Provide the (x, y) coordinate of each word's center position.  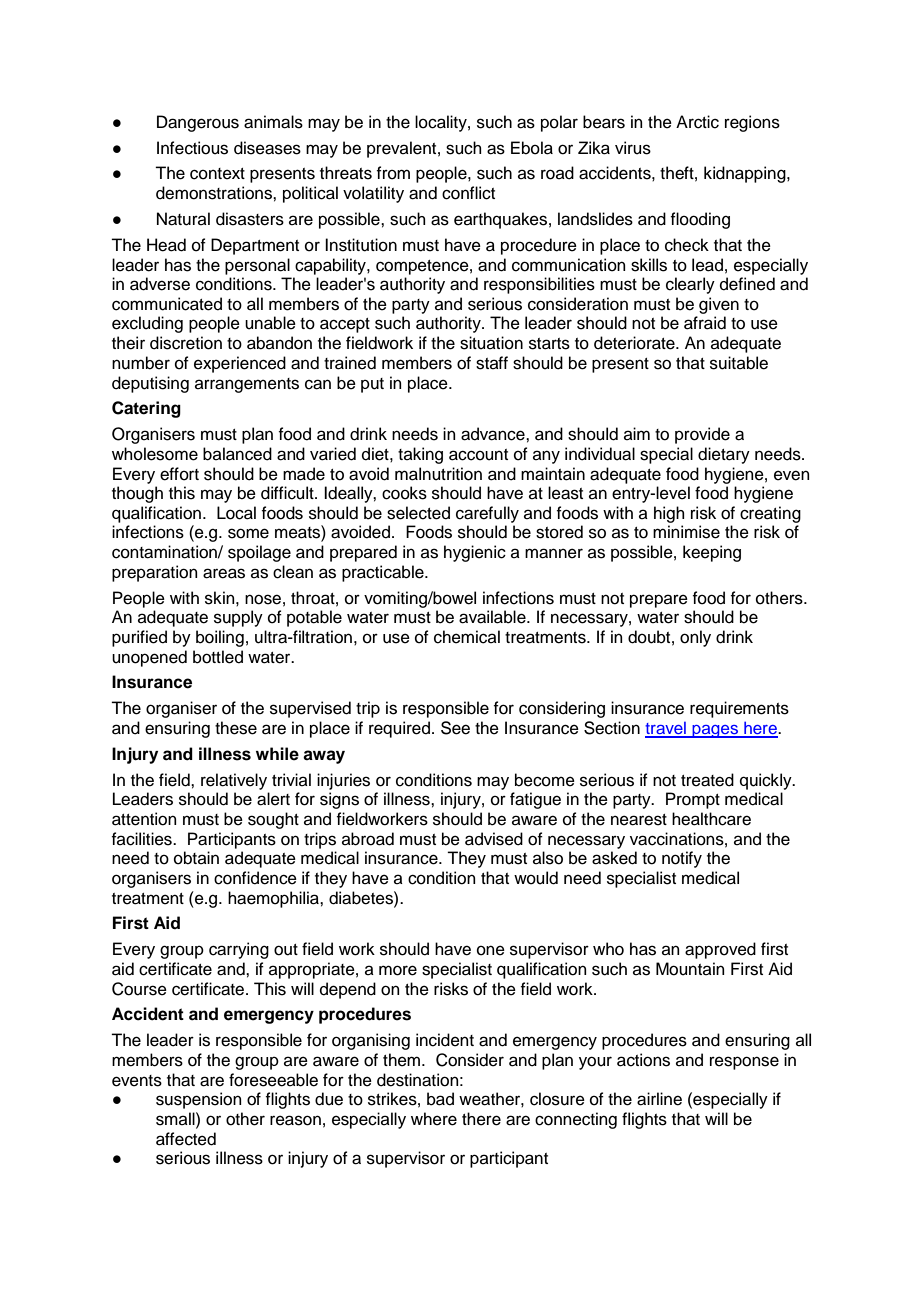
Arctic (697, 122)
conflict (468, 193)
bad (440, 1099)
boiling (220, 638)
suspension (199, 1100)
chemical (467, 637)
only (695, 638)
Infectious (192, 148)
